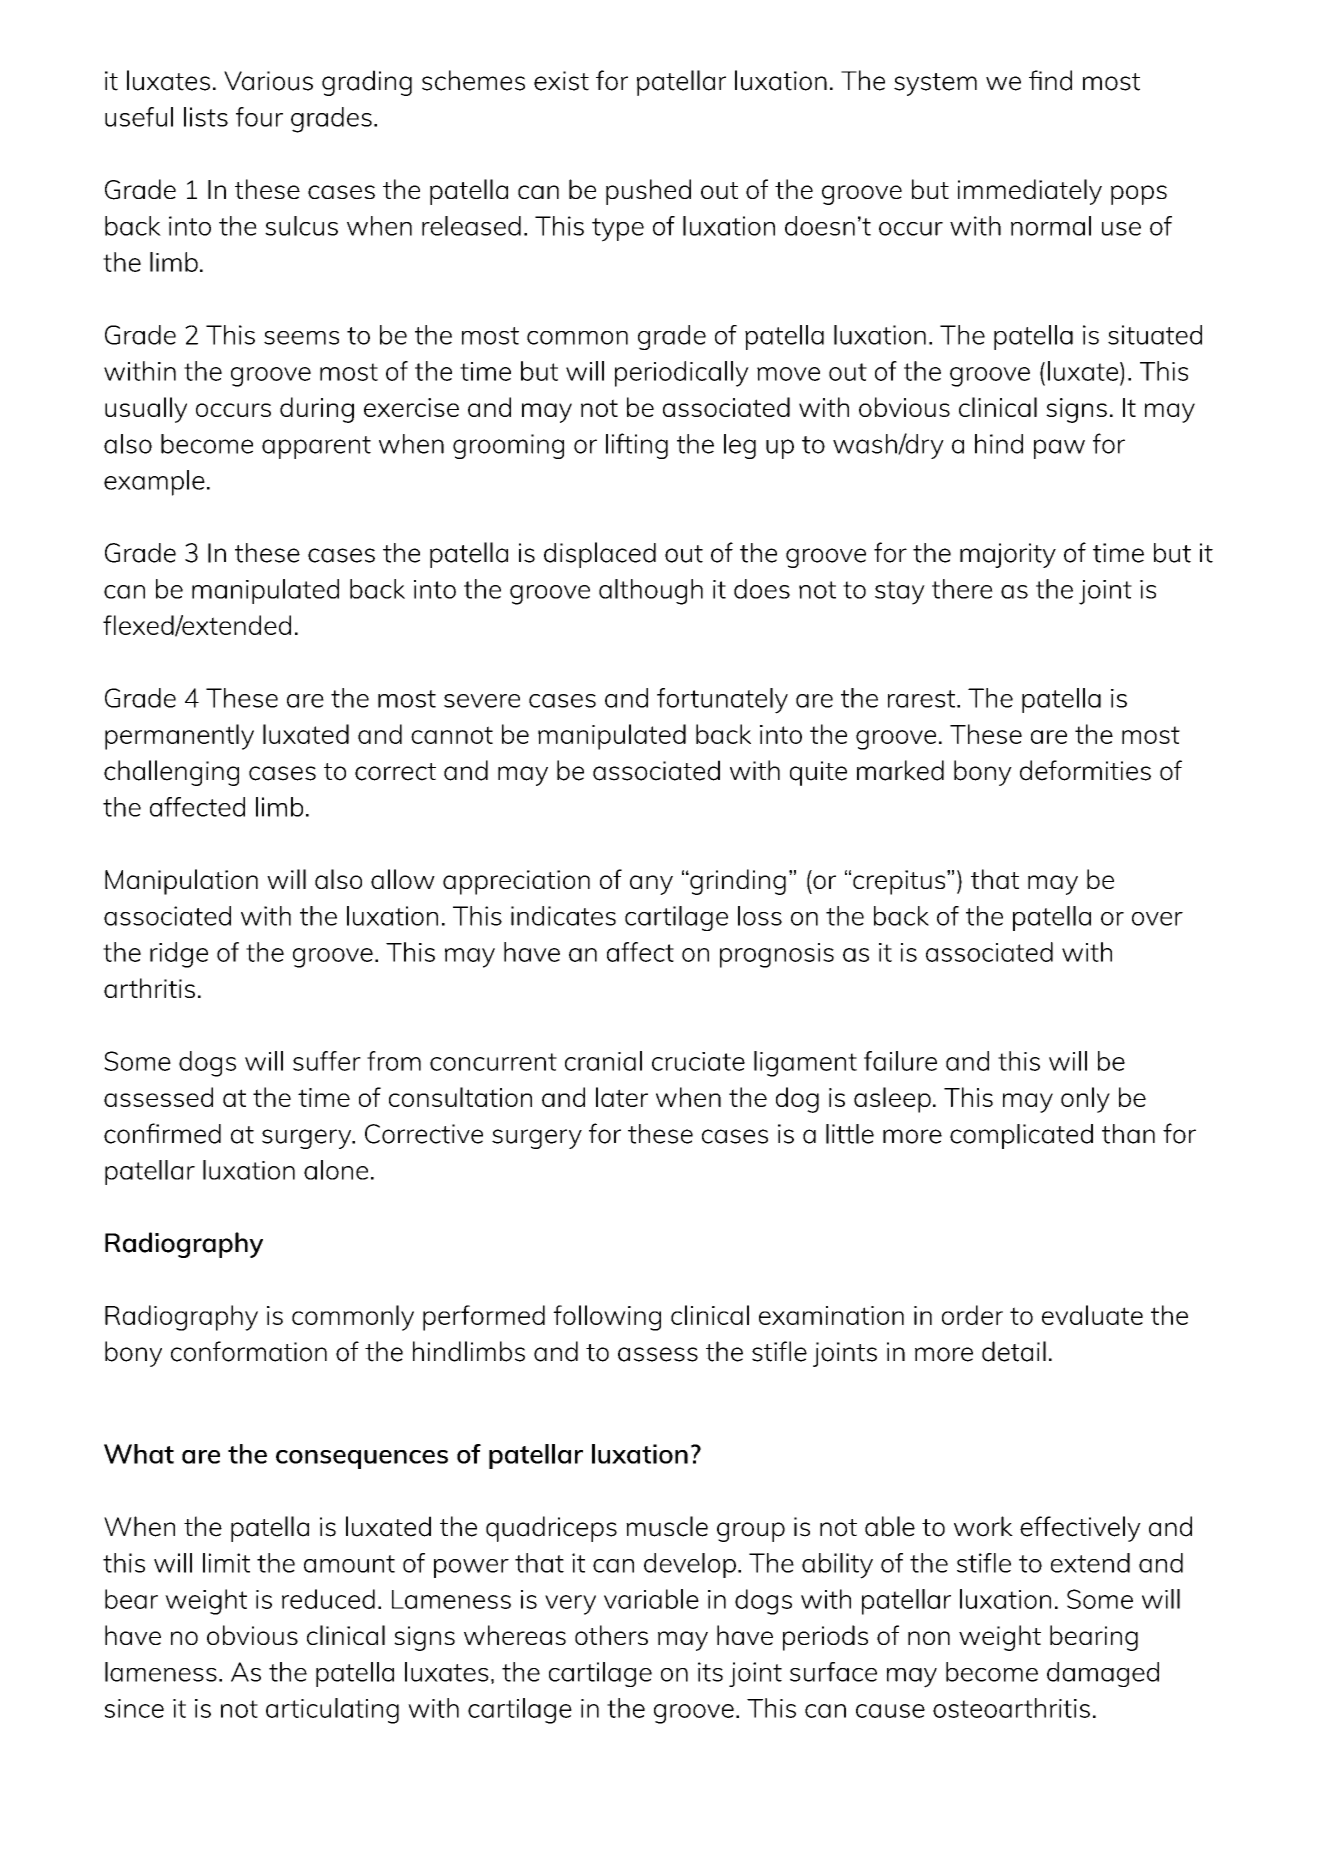 The width and height of the image is (1318, 1866). Describe the element at coordinates (648, 192) in the image. I see `pushed` at that location.
